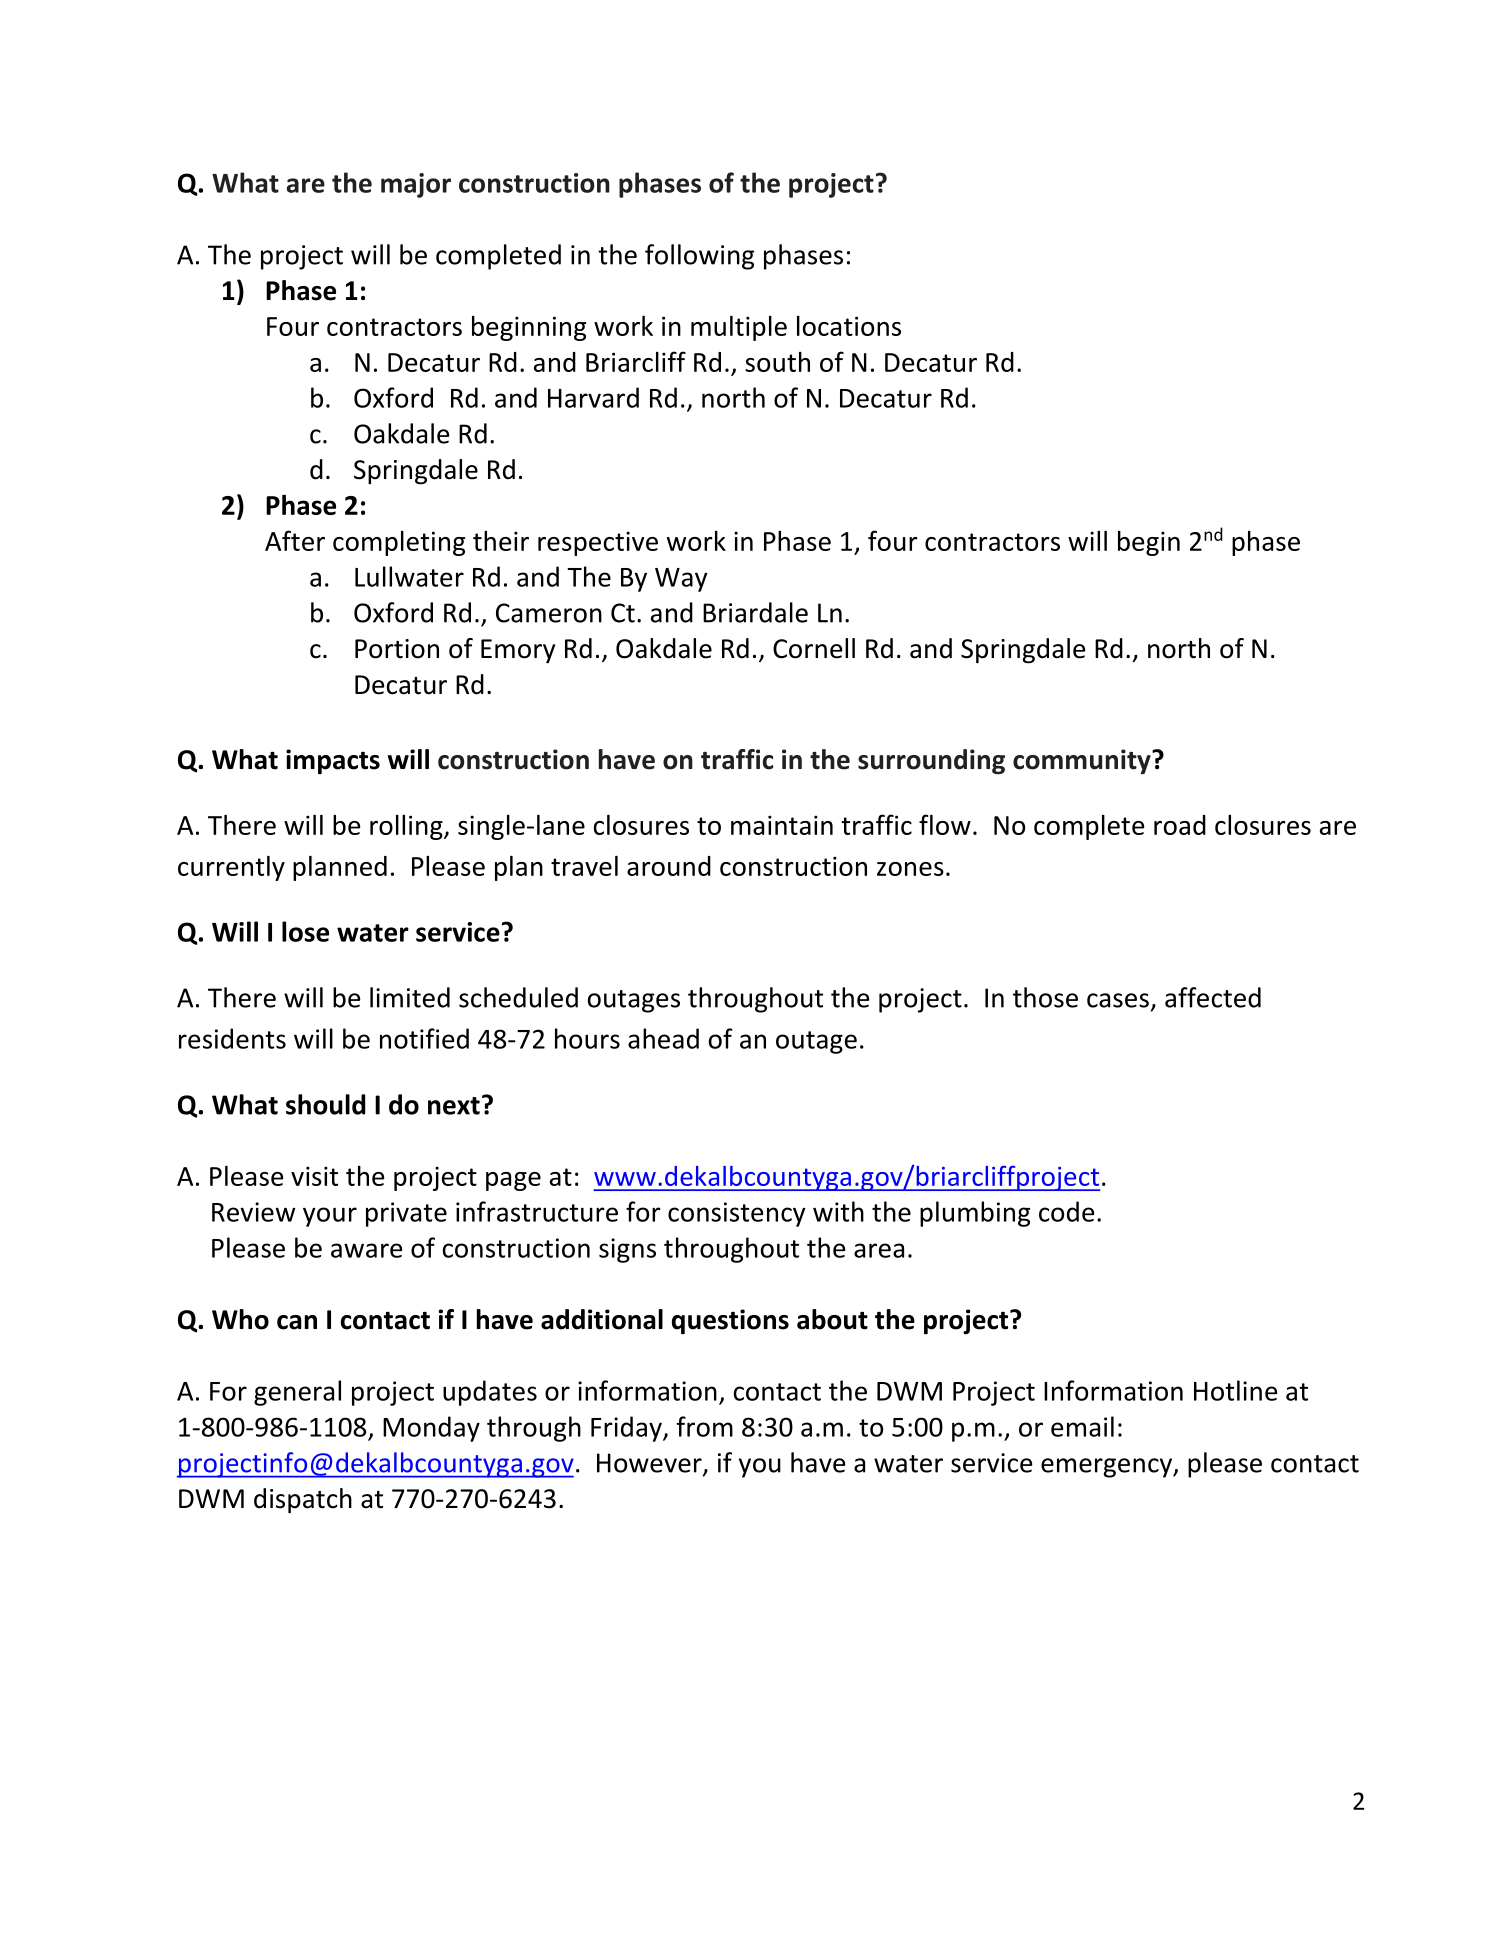 Image resolution: width=1497 pixels, height=1937 pixels. Describe the element at coordinates (303, 1501) in the screenshot. I see `dispatch` at that location.
